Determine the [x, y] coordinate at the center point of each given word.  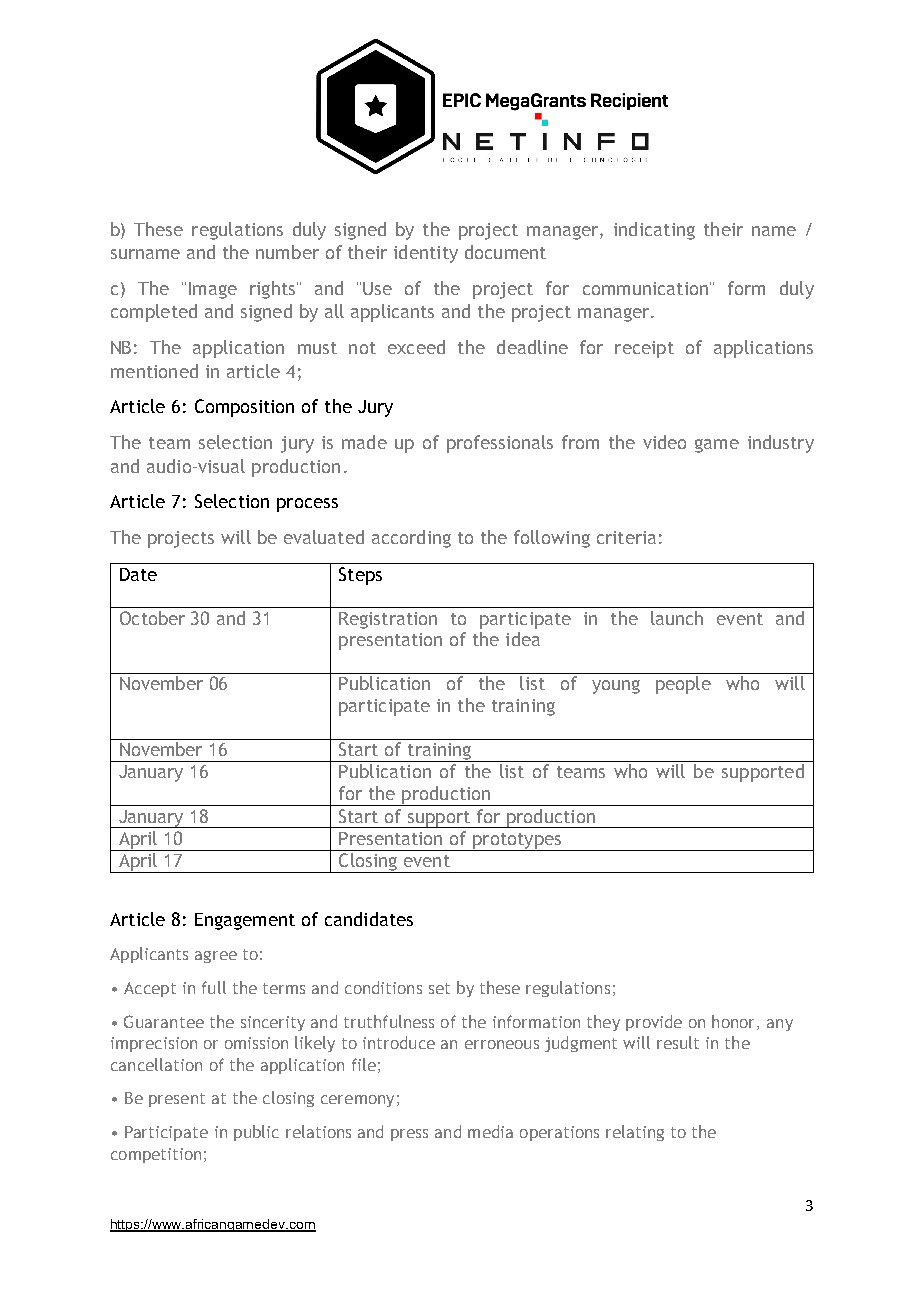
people [683, 685]
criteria [626, 537]
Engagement [245, 921]
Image [213, 290]
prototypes [517, 842]
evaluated [324, 537]
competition [156, 1155]
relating [635, 1133]
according [411, 539]
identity [426, 254]
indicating [654, 231]
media [490, 1131]
